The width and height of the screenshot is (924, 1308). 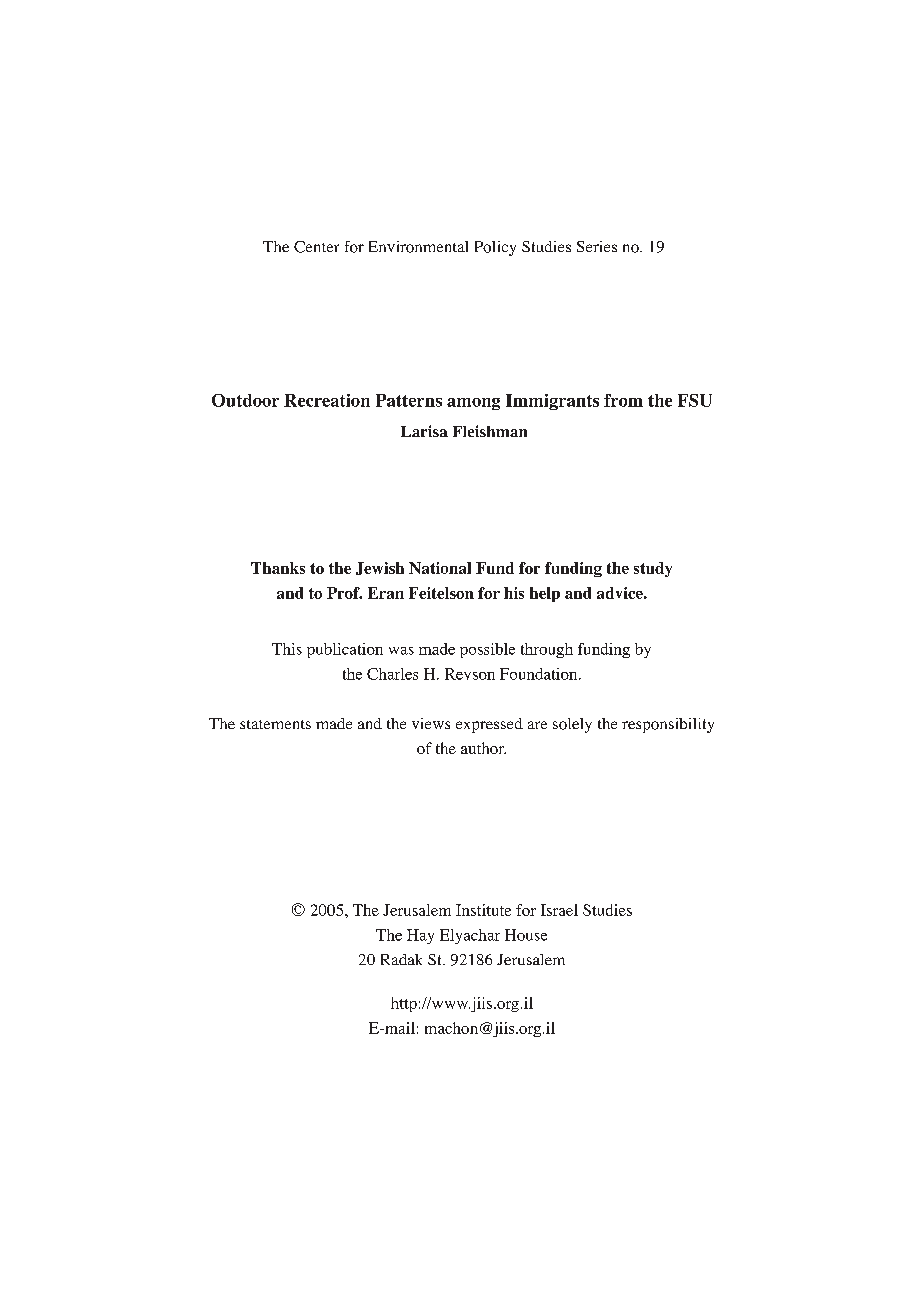 I want to click on from, so click(x=623, y=400).
